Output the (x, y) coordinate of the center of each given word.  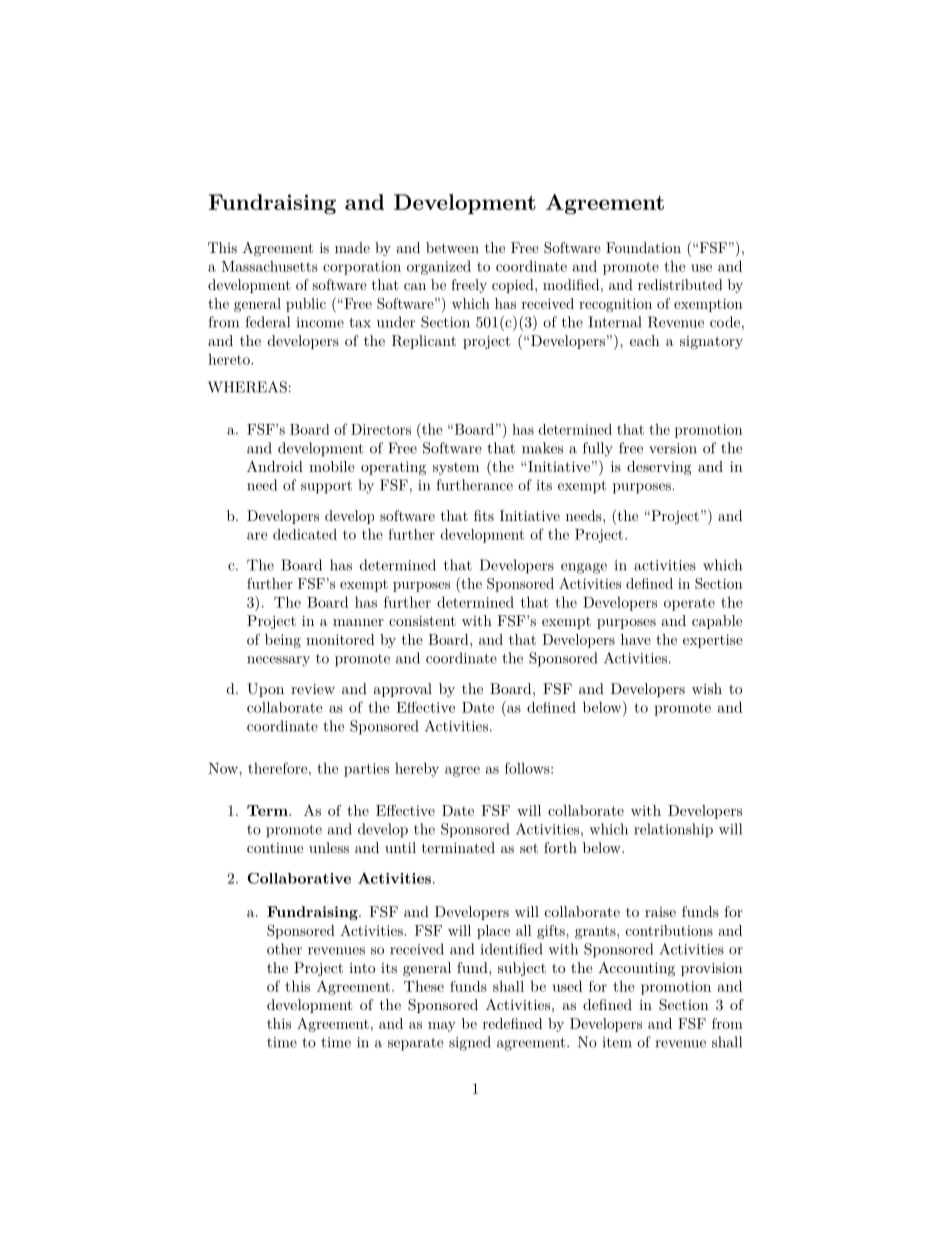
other (284, 949)
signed (470, 1043)
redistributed (680, 284)
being (283, 641)
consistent (422, 621)
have (636, 639)
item (617, 1042)
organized (439, 268)
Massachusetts (269, 266)
